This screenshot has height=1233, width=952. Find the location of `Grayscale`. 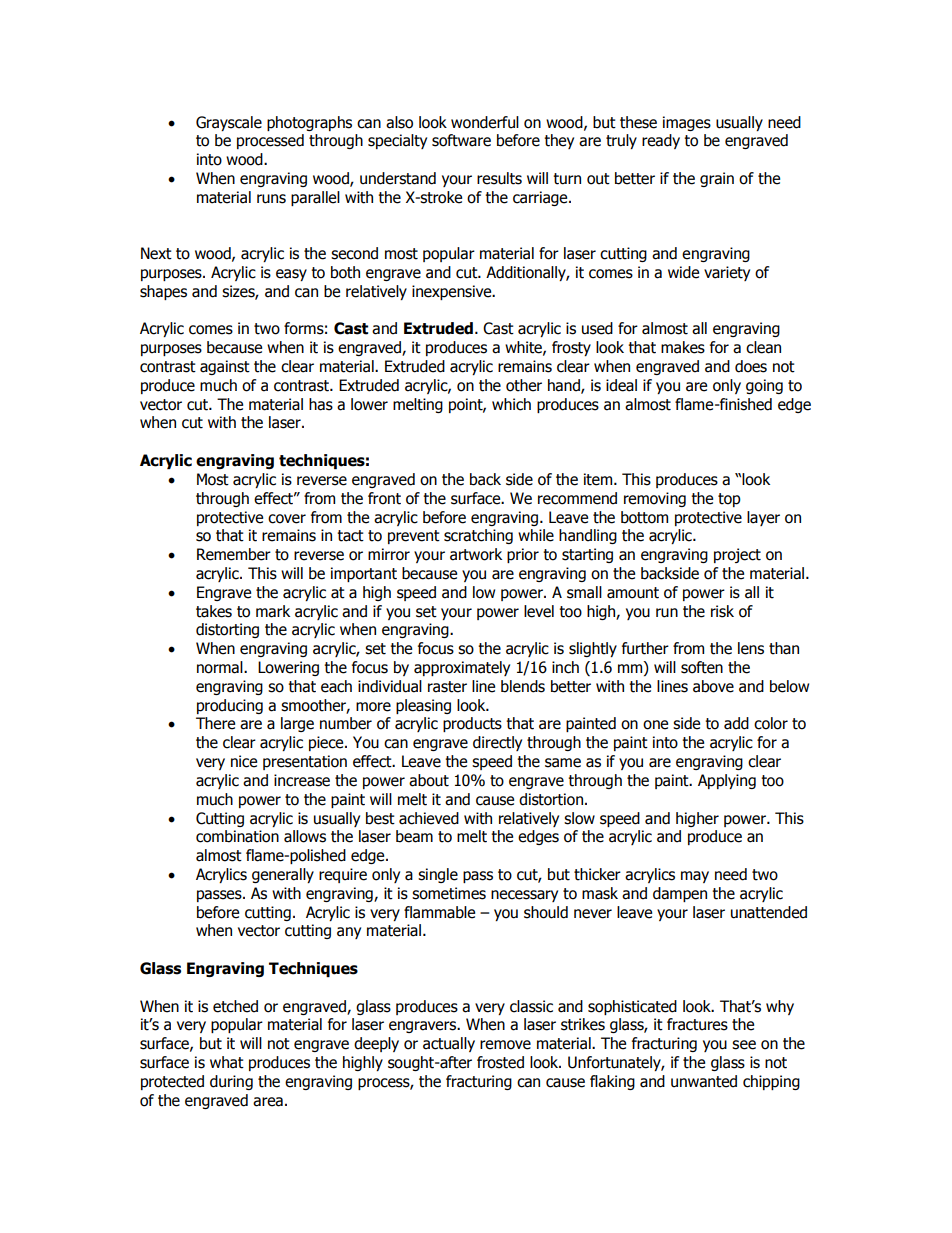

Grayscale is located at coordinates (229, 123).
